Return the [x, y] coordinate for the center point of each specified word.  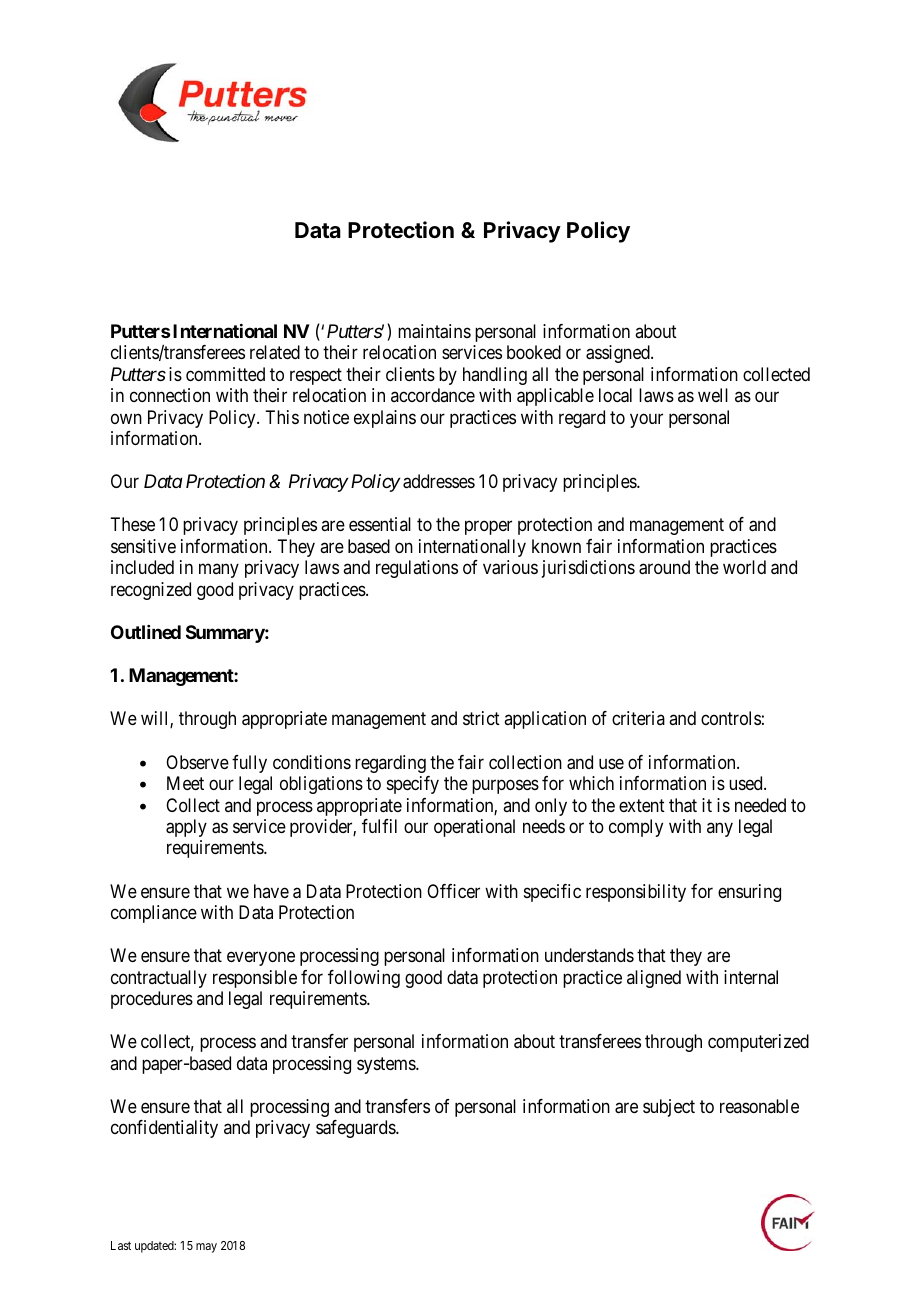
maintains [434, 331]
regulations [417, 569]
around [664, 567]
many [219, 571]
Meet [185, 783]
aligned [654, 979]
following [364, 979]
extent [642, 805]
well [713, 395]
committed [225, 374]
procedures [152, 1000]
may [206, 1248]
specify [413, 785]
